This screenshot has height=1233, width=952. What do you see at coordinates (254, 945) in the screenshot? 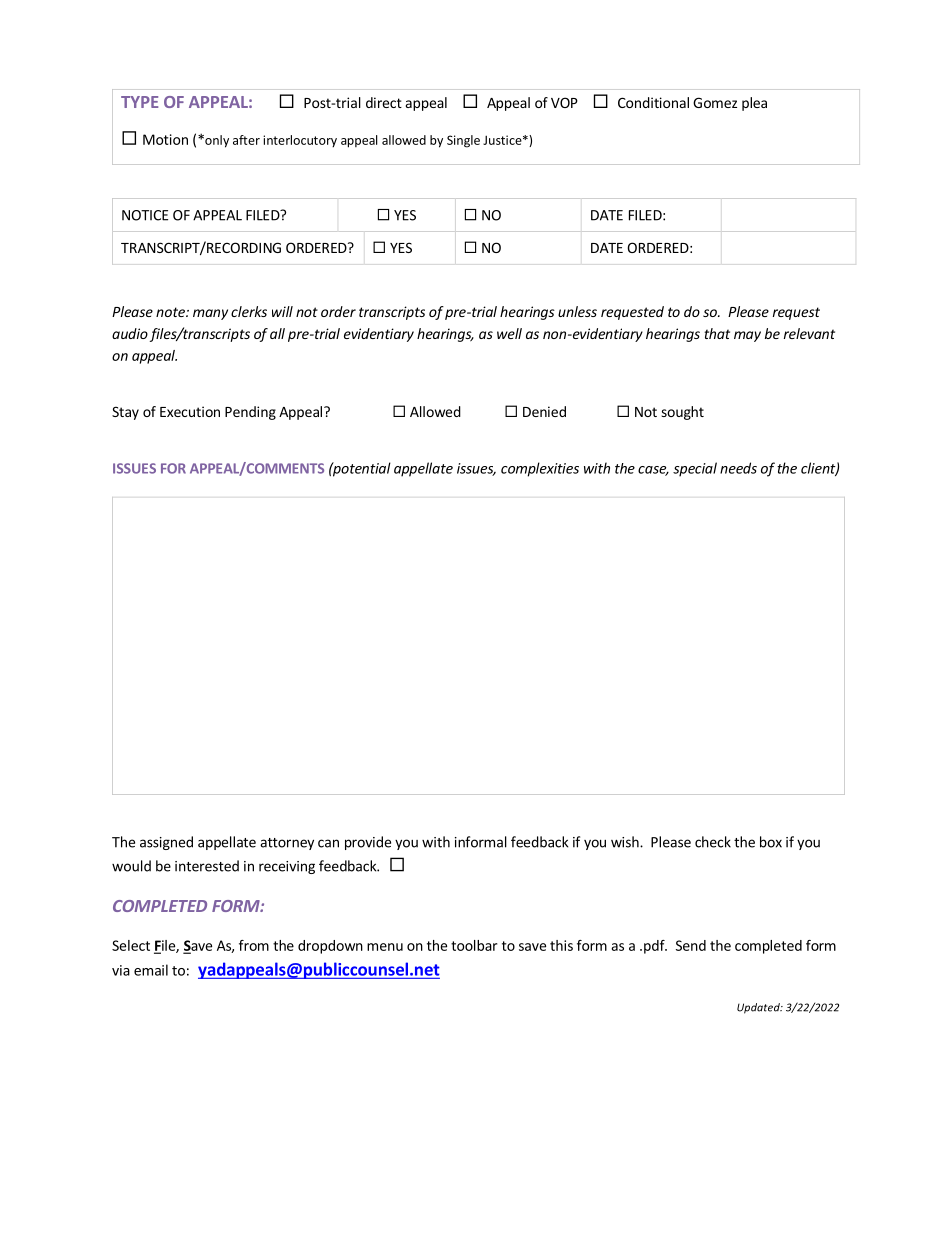
I see `from` at bounding box center [254, 945].
